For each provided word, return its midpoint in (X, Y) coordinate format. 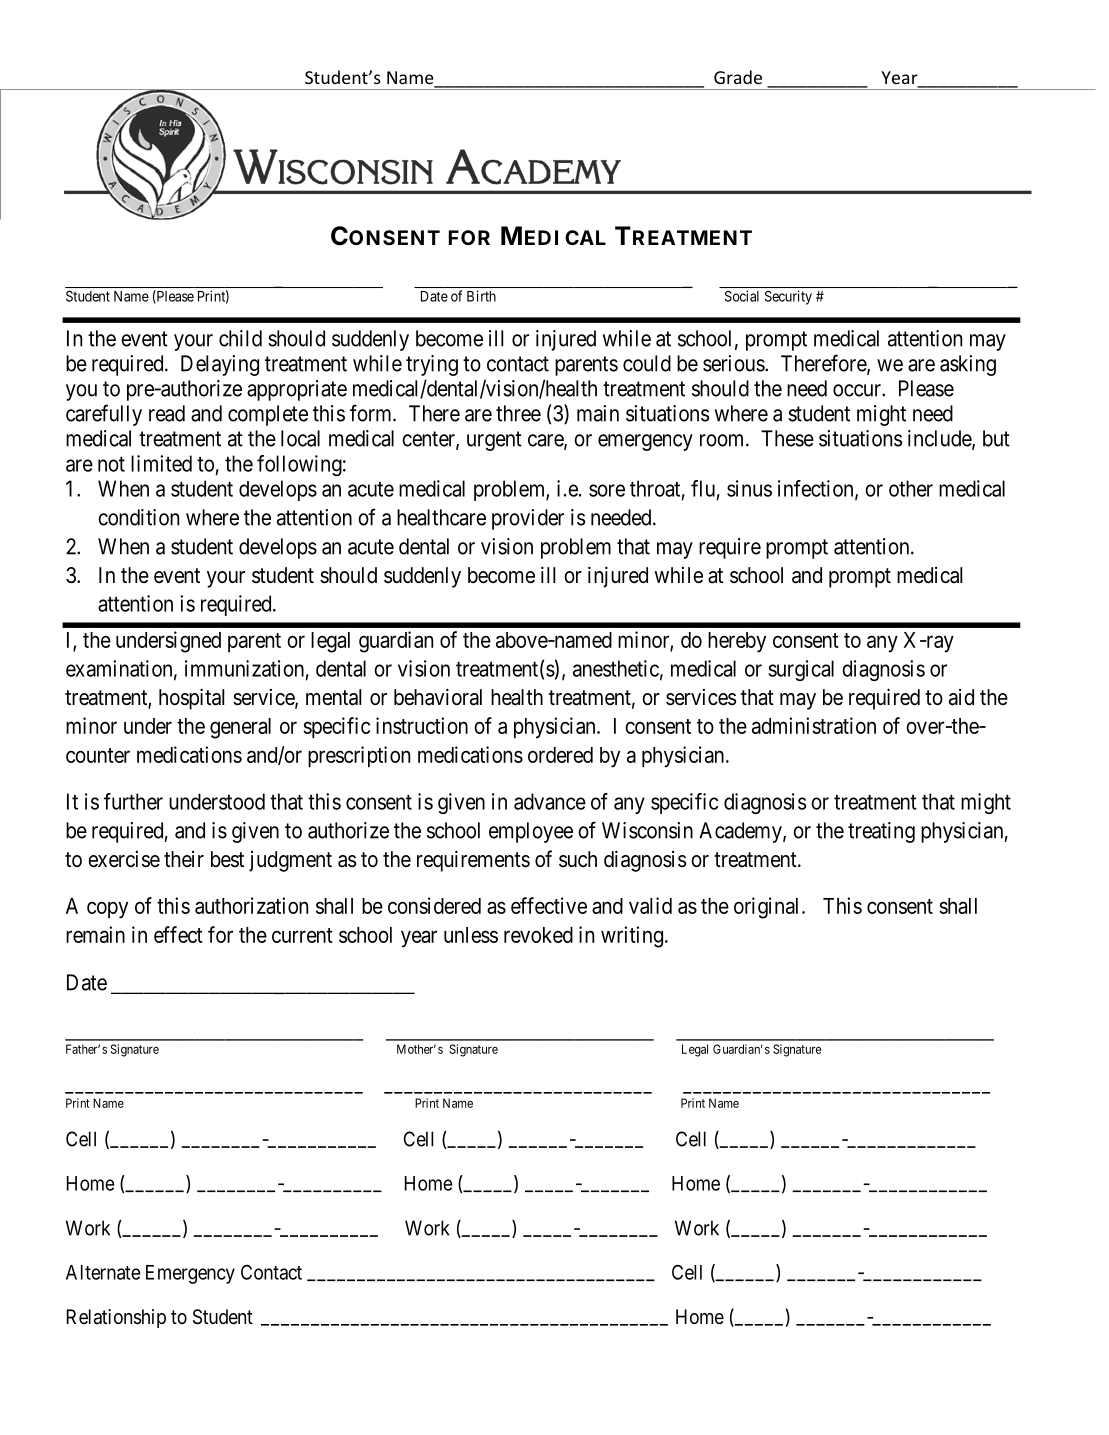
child (240, 338)
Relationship (116, 1318)
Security (788, 297)
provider (528, 519)
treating (881, 832)
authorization (251, 905)
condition (138, 517)
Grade (738, 77)
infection (817, 489)
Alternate (103, 1272)
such (578, 859)
